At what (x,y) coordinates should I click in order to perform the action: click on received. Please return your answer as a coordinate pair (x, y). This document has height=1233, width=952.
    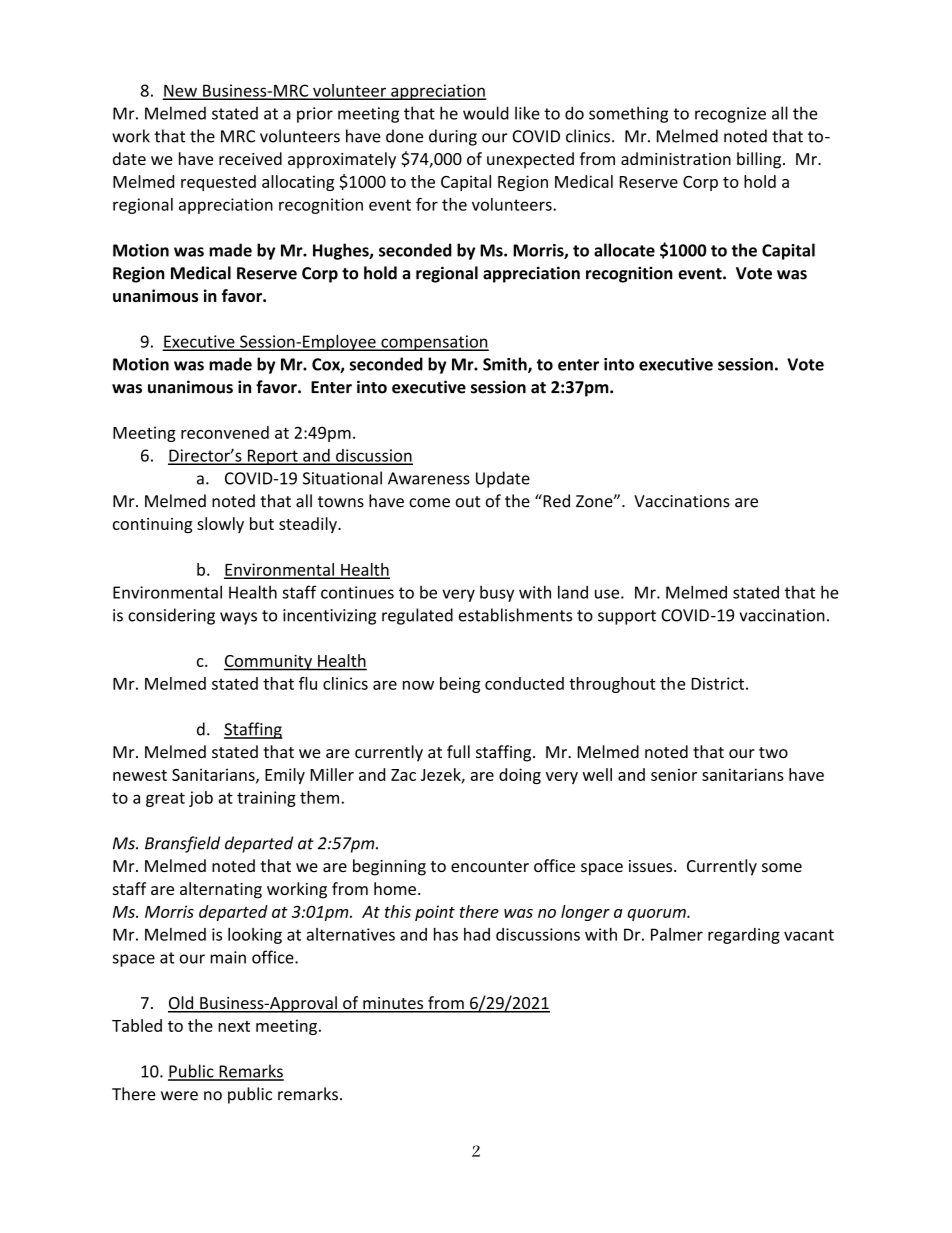
    Looking at the image, I should click on (250, 158).
